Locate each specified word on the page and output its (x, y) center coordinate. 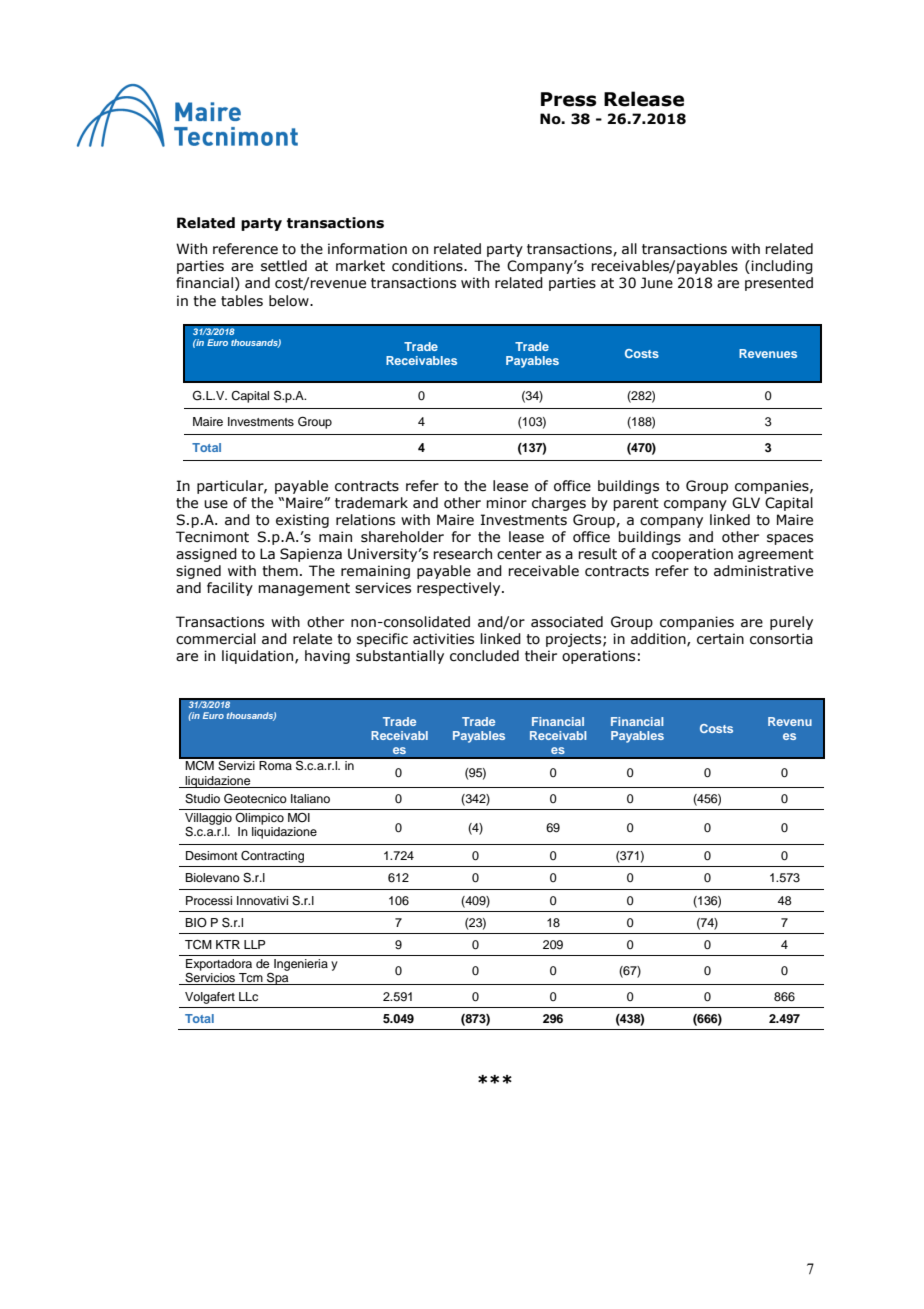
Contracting (272, 857)
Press (568, 99)
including (782, 267)
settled (284, 266)
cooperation (692, 555)
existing (302, 521)
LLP (255, 944)
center (519, 554)
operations (598, 657)
